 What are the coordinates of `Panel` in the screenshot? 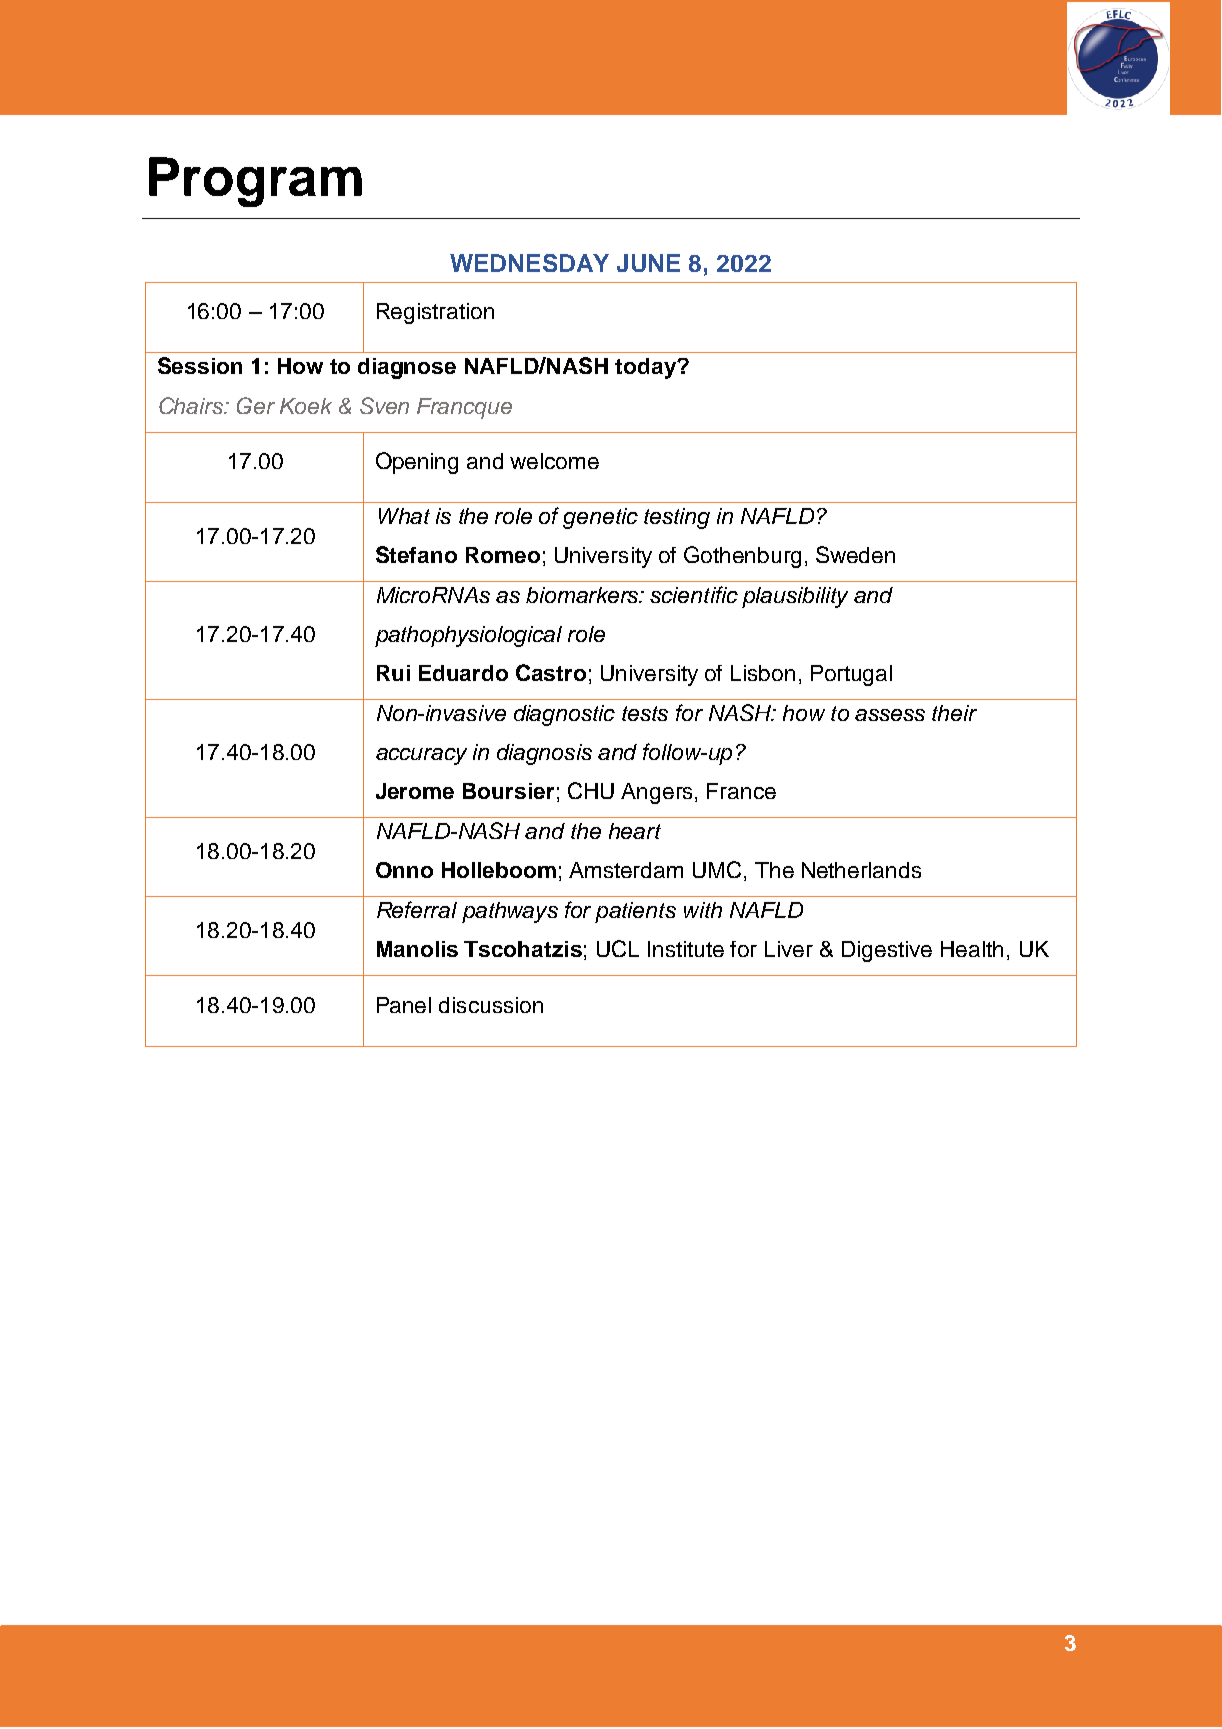 It's located at (404, 1005).
